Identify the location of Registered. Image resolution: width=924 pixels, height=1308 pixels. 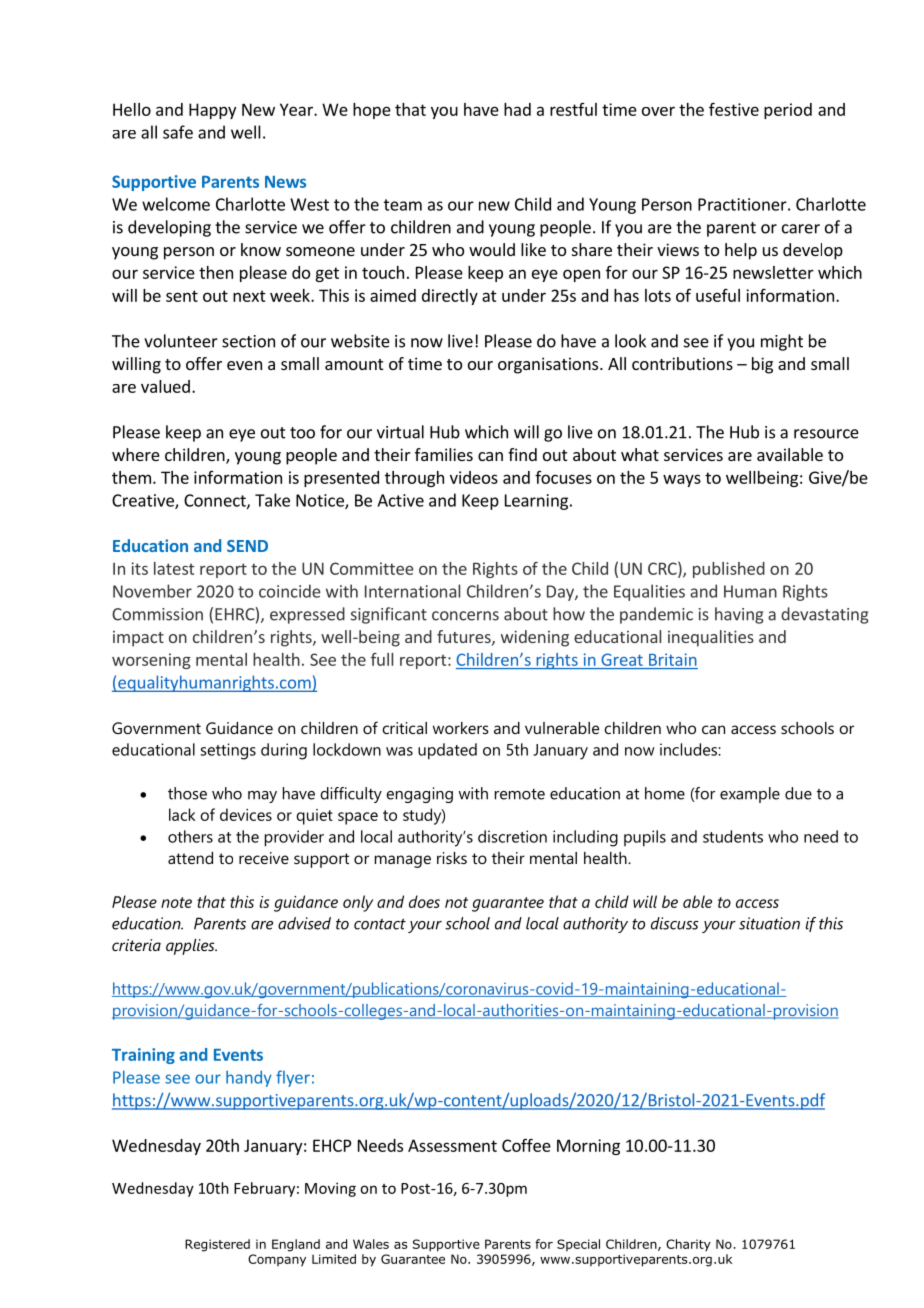
(217, 1245).
